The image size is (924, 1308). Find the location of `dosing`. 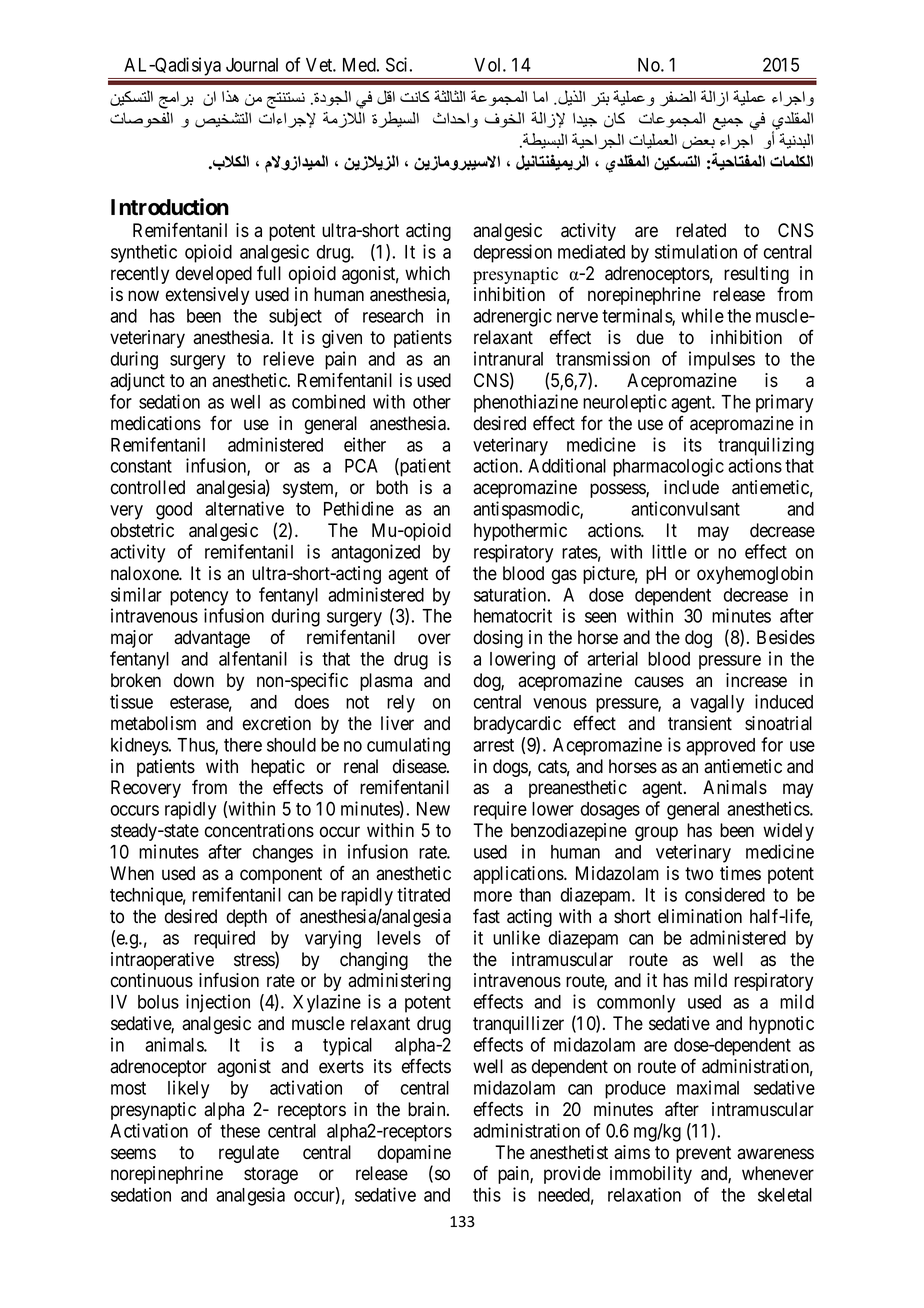

dosing is located at coordinates (498, 639).
